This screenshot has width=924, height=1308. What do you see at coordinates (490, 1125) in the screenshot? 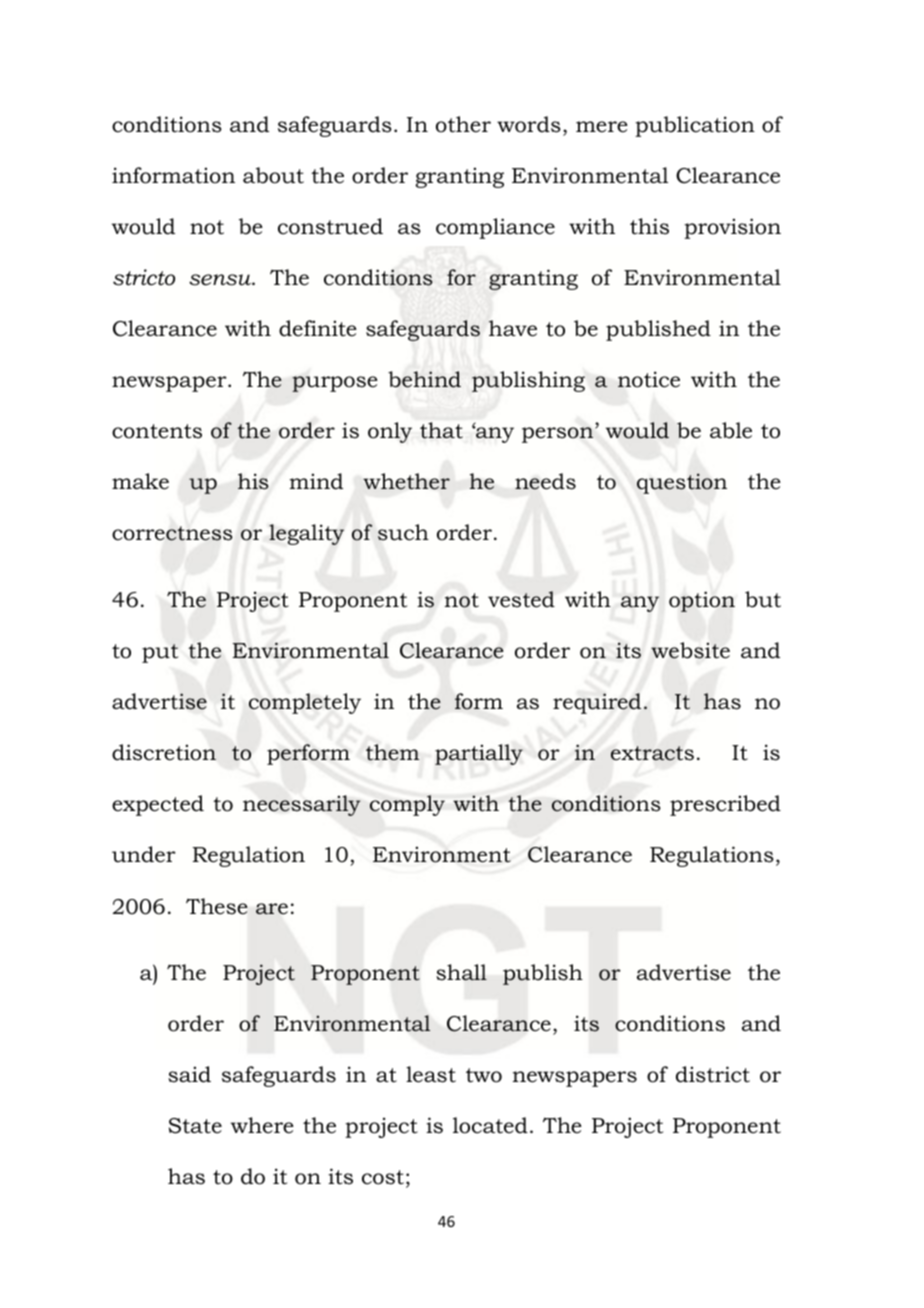
I see `located` at bounding box center [490, 1125].
